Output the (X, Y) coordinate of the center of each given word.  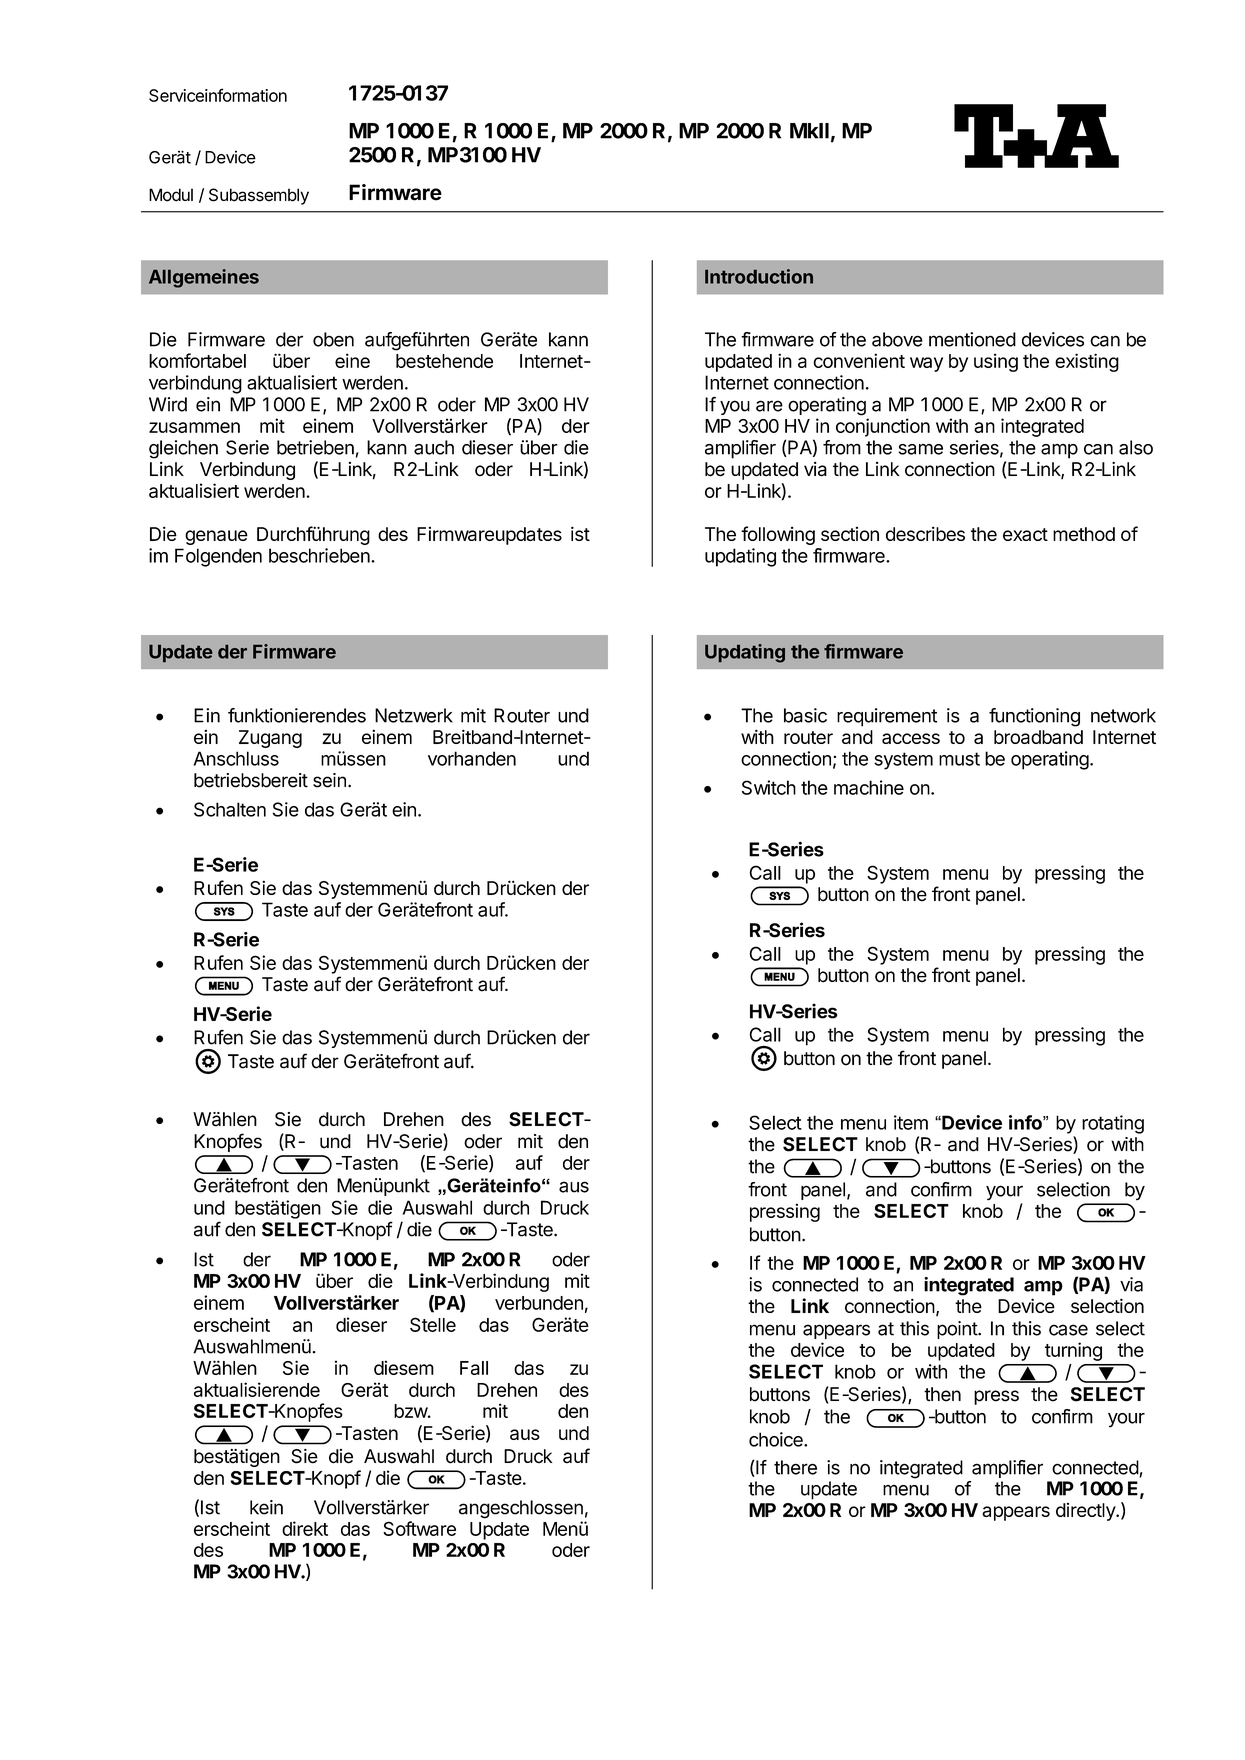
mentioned (972, 339)
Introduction (759, 276)
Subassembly (259, 196)
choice (777, 1439)
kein (266, 1507)
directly (1086, 1512)
